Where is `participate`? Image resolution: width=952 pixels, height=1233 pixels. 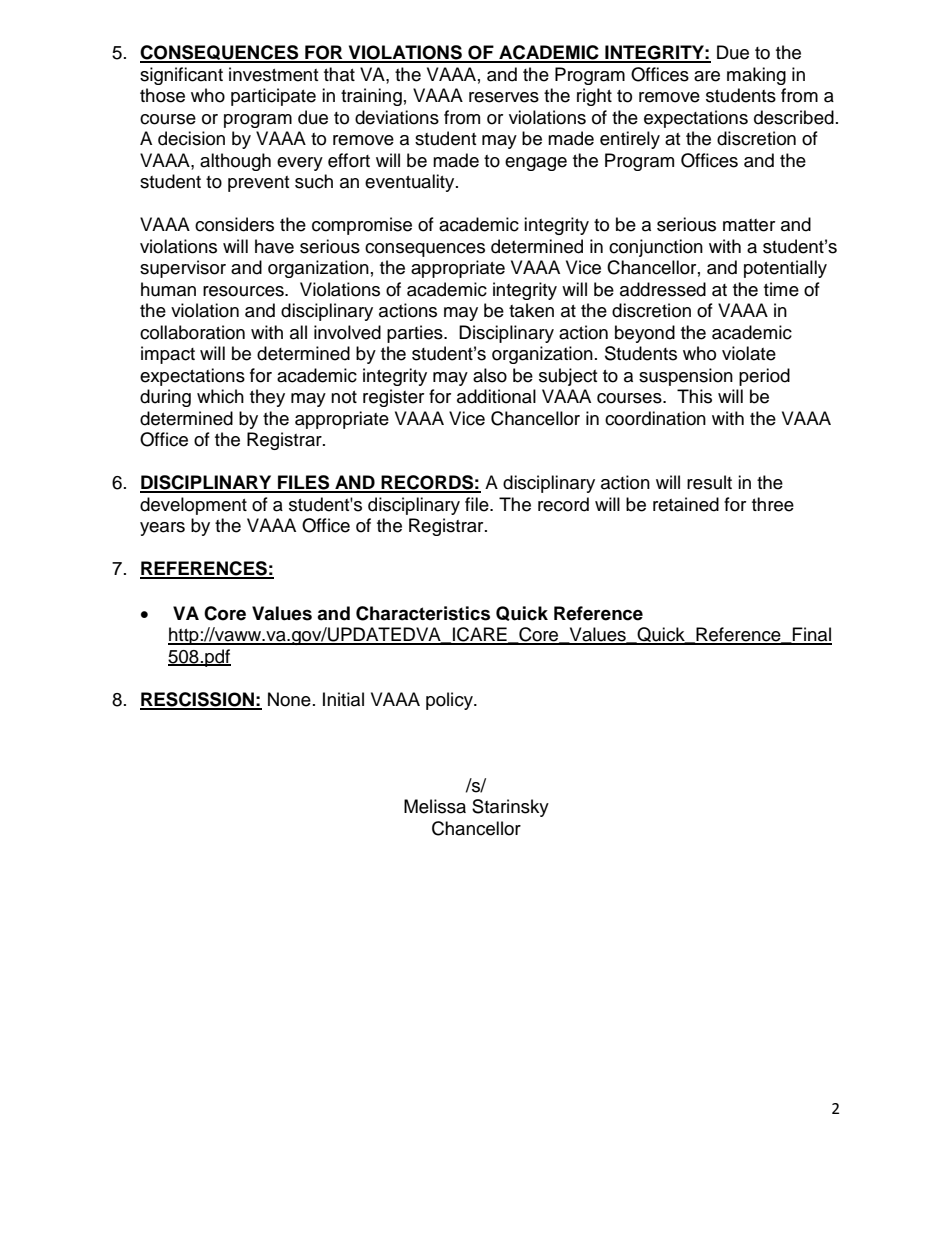
participate is located at coordinates (273, 97).
